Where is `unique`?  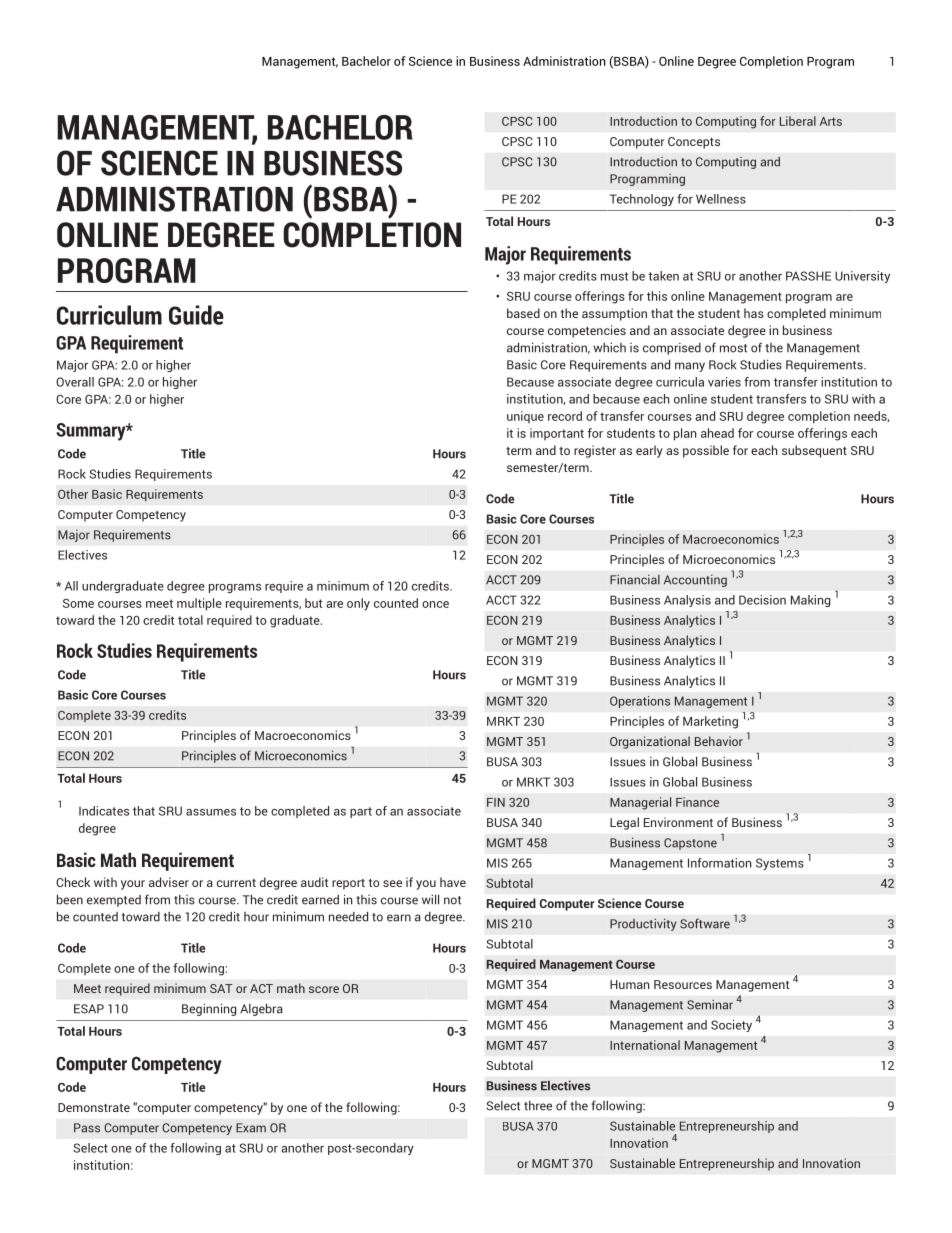 unique is located at coordinates (525, 417).
